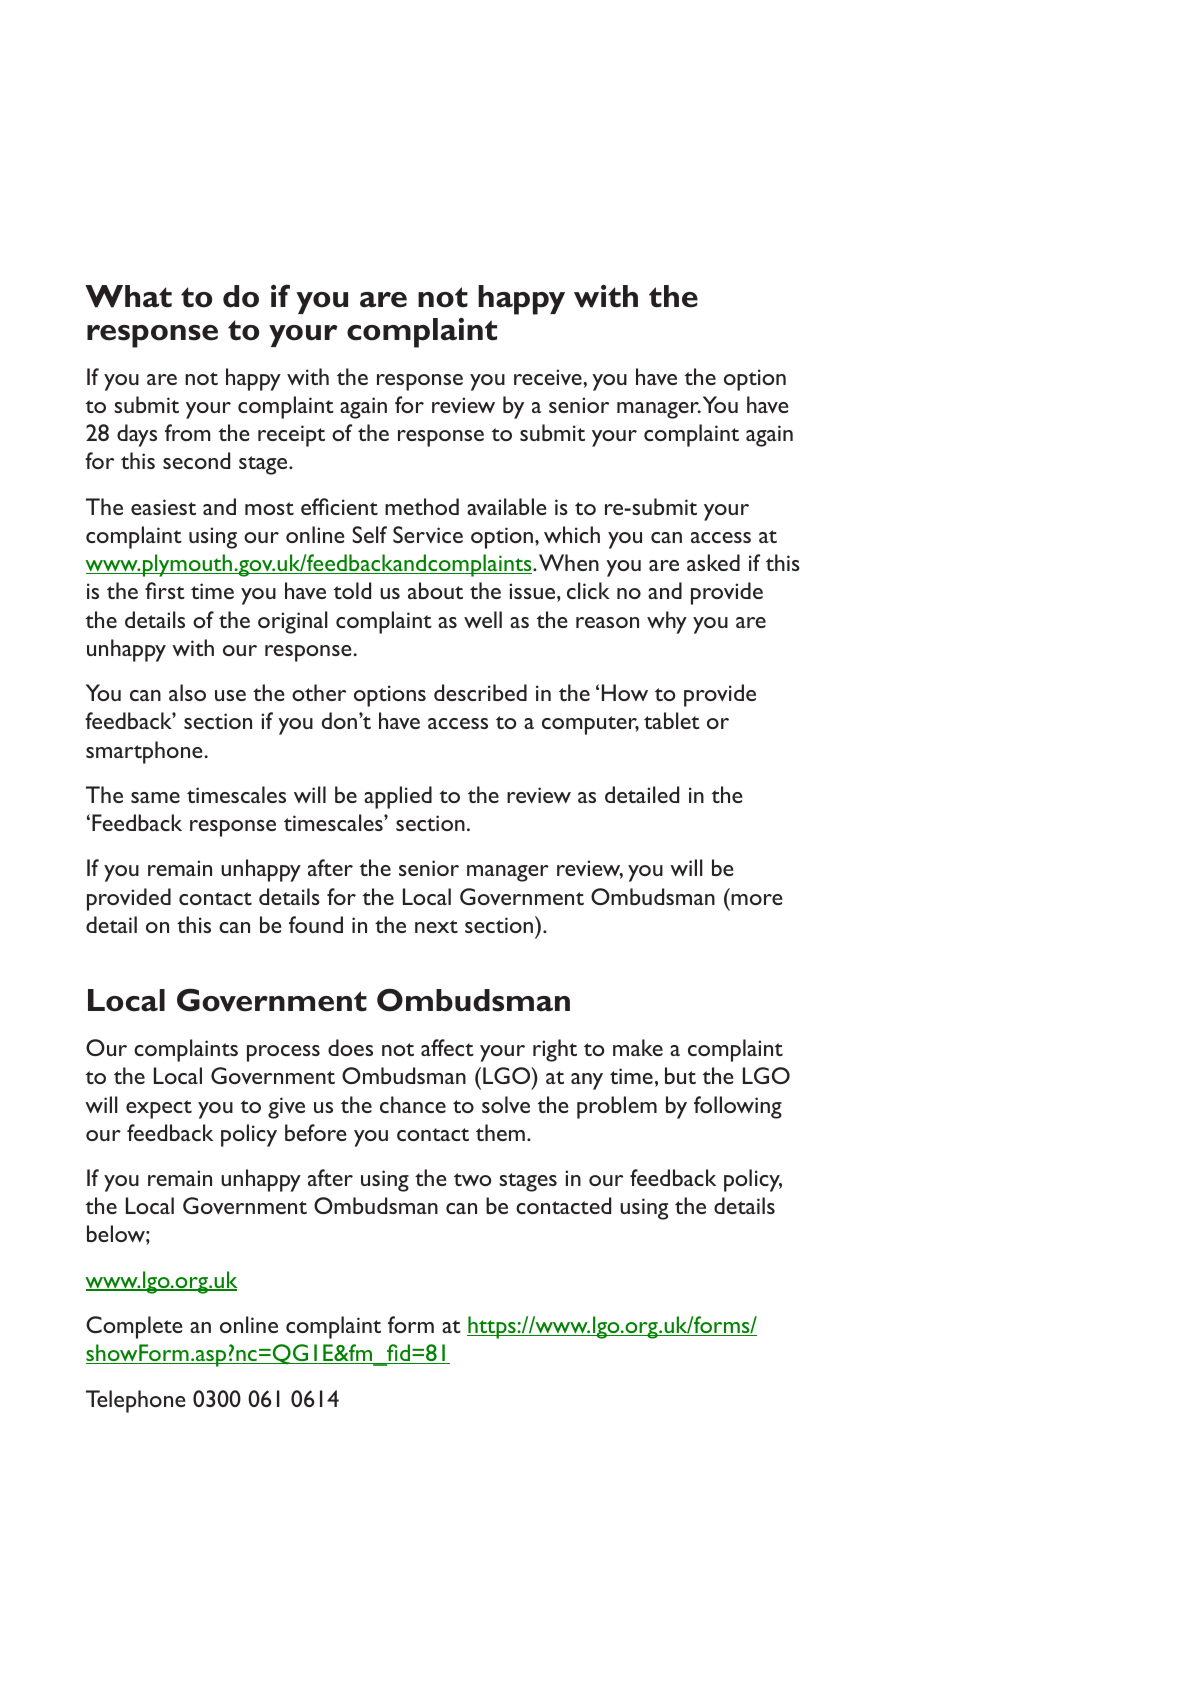 This screenshot has height=1696, width=1199. I want to click on same, so click(155, 797).
